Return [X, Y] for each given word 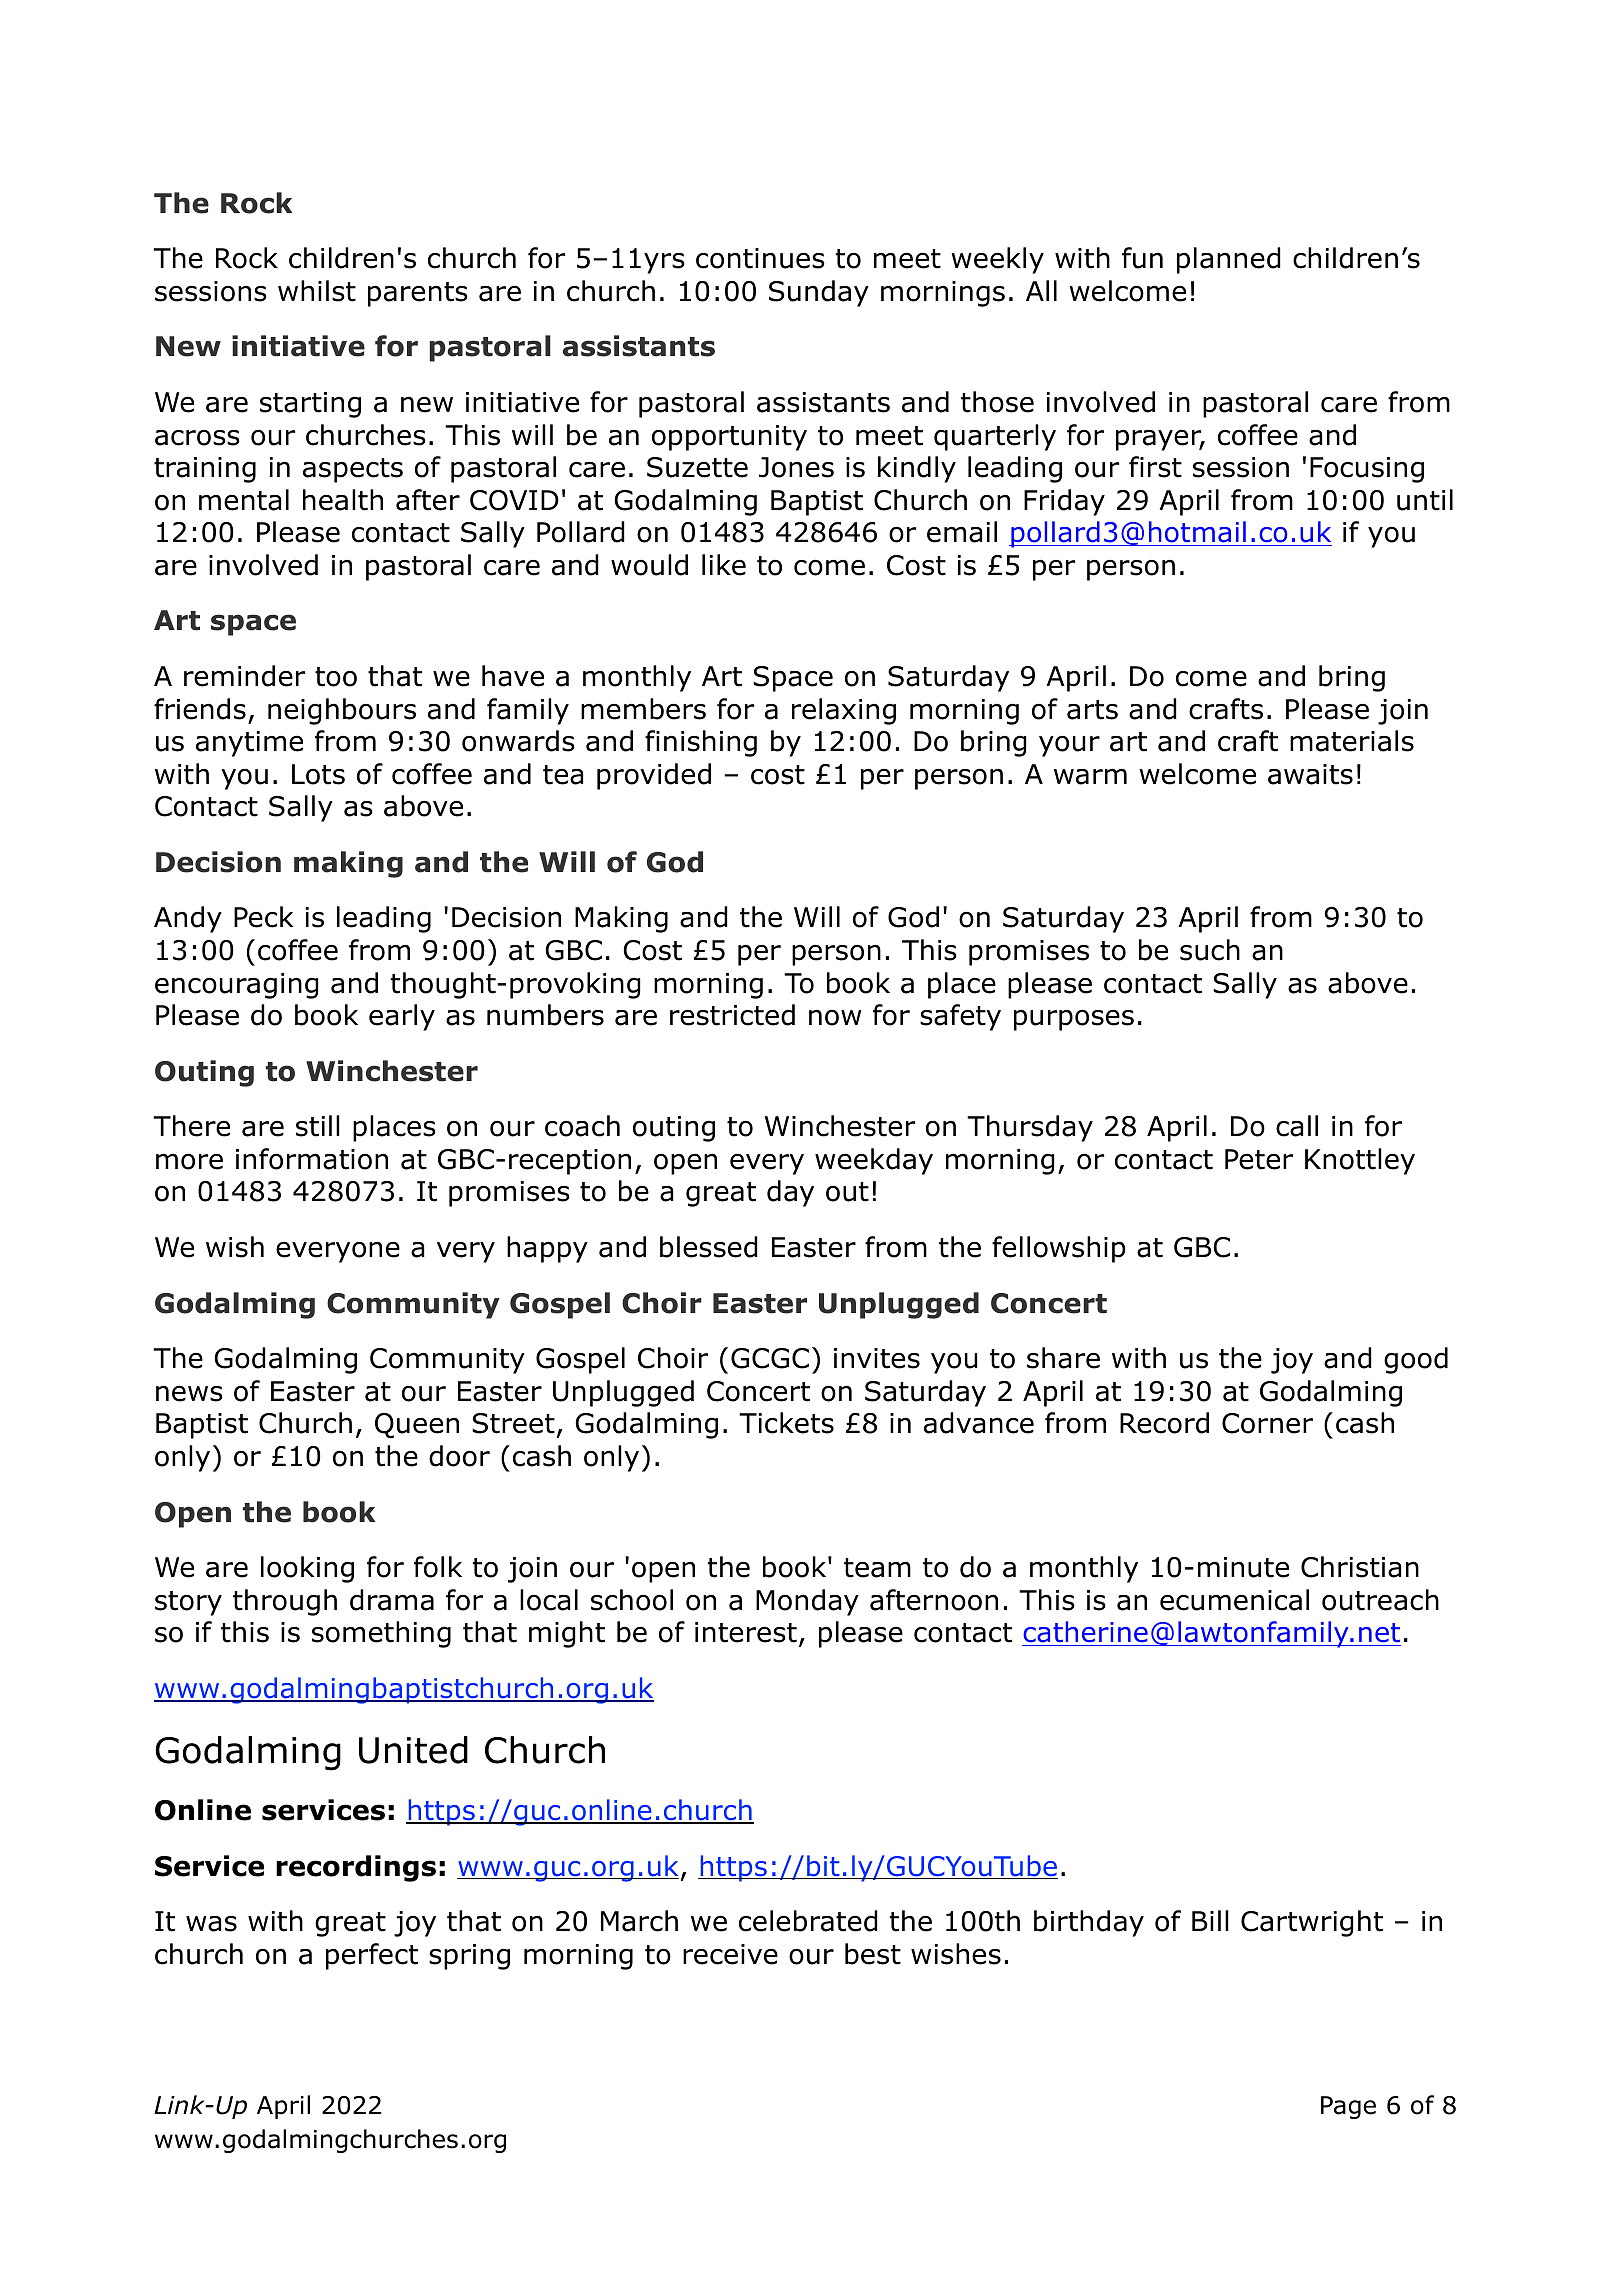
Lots [318, 774]
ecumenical [1234, 1600]
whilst [317, 291]
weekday [874, 1161]
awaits [1310, 774]
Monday [807, 1602]
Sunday [819, 293]
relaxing [844, 711]
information [312, 1159]
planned [1229, 260]
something [381, 1634]
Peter [1259, 1159]
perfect [372, 1956]
